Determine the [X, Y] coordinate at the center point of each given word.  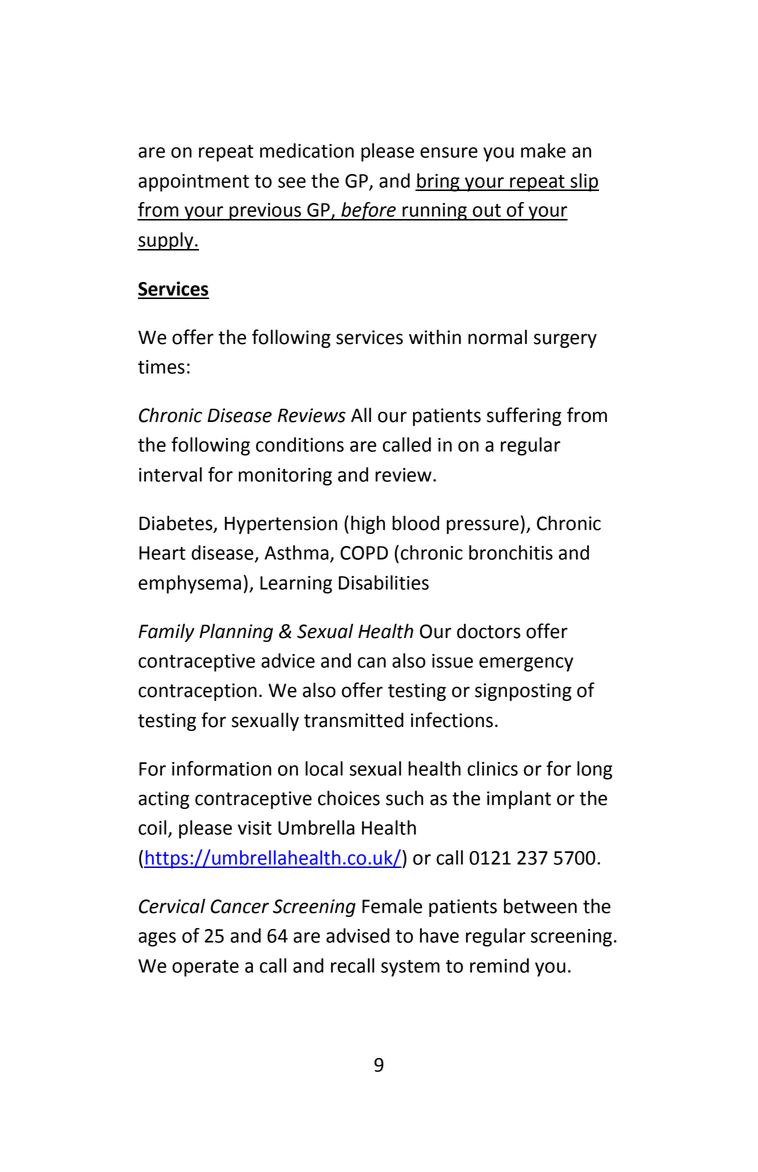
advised [358, 935]
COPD [364, 553]
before [368, 211]
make [543, 150]
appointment [193, 183]
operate [205, 968]
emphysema [189, 584]
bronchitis [511, 552]
